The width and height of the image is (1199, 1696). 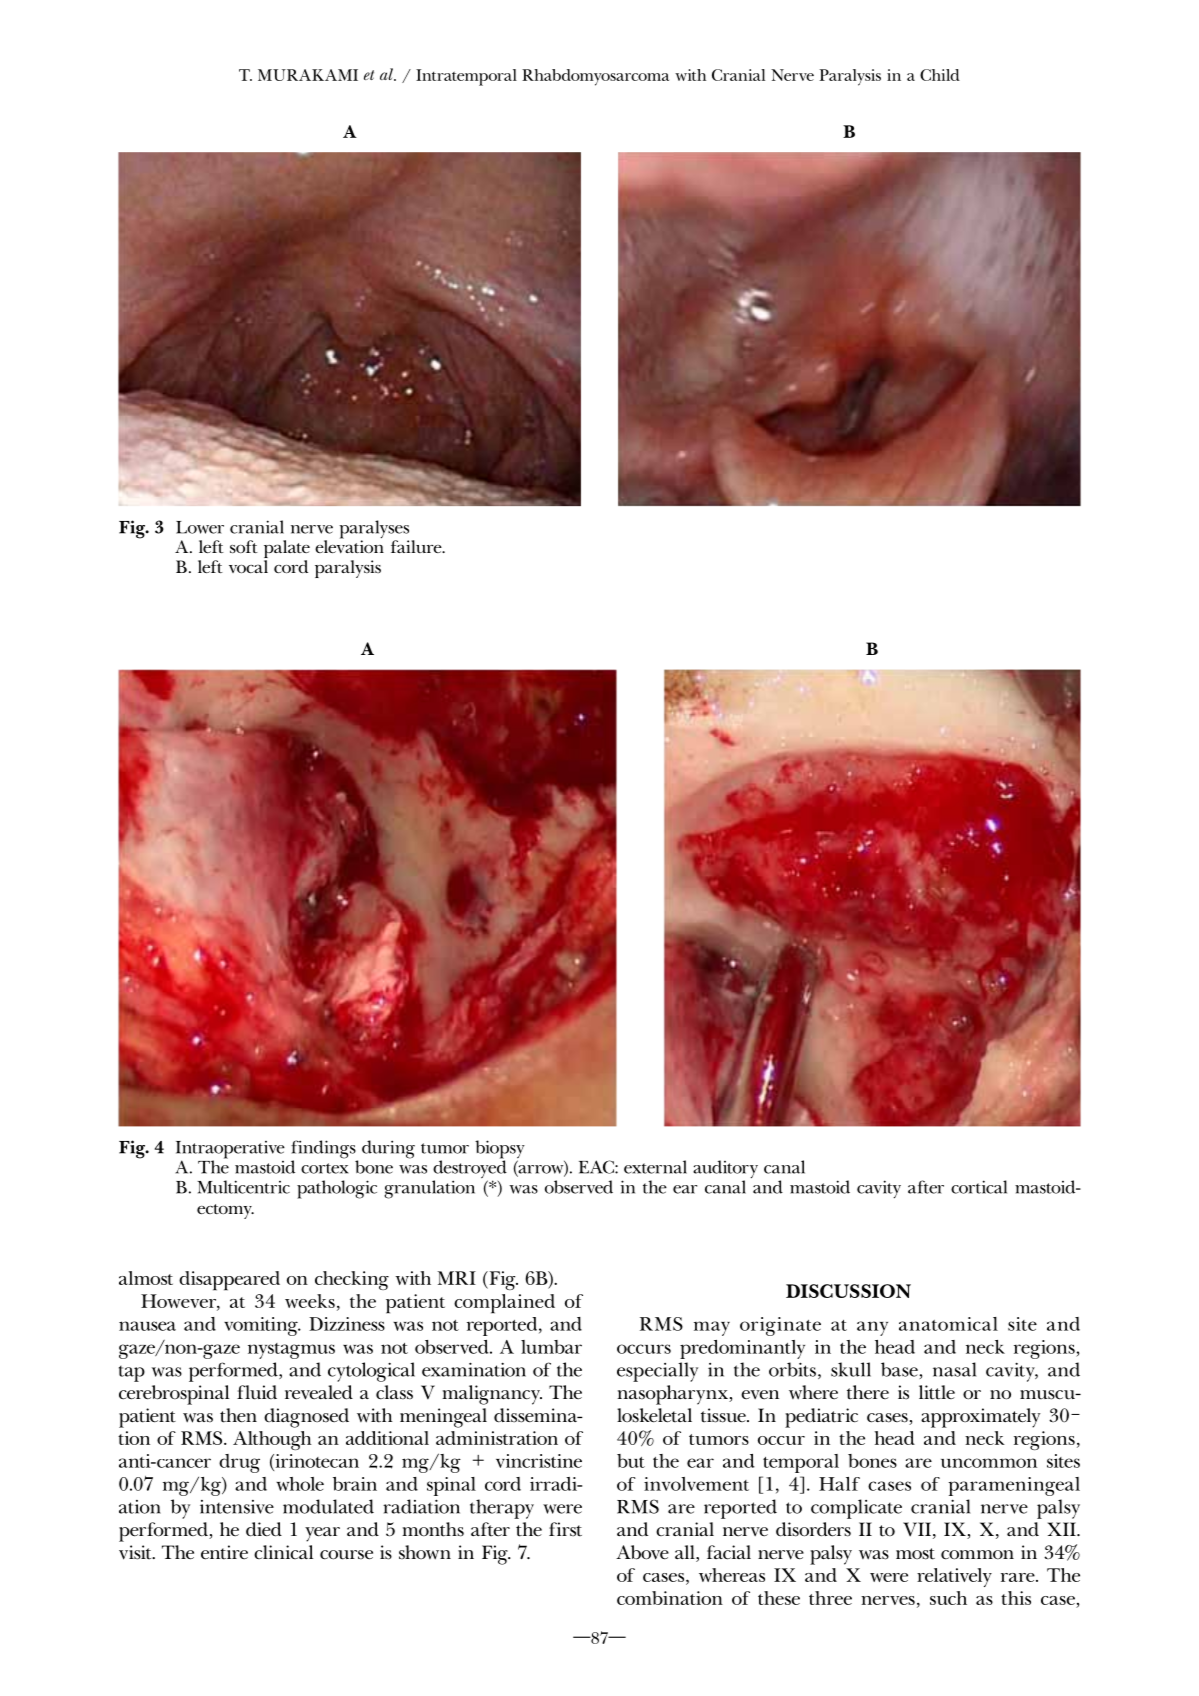 I want to click on vocal, so click(x=248, y=566).
